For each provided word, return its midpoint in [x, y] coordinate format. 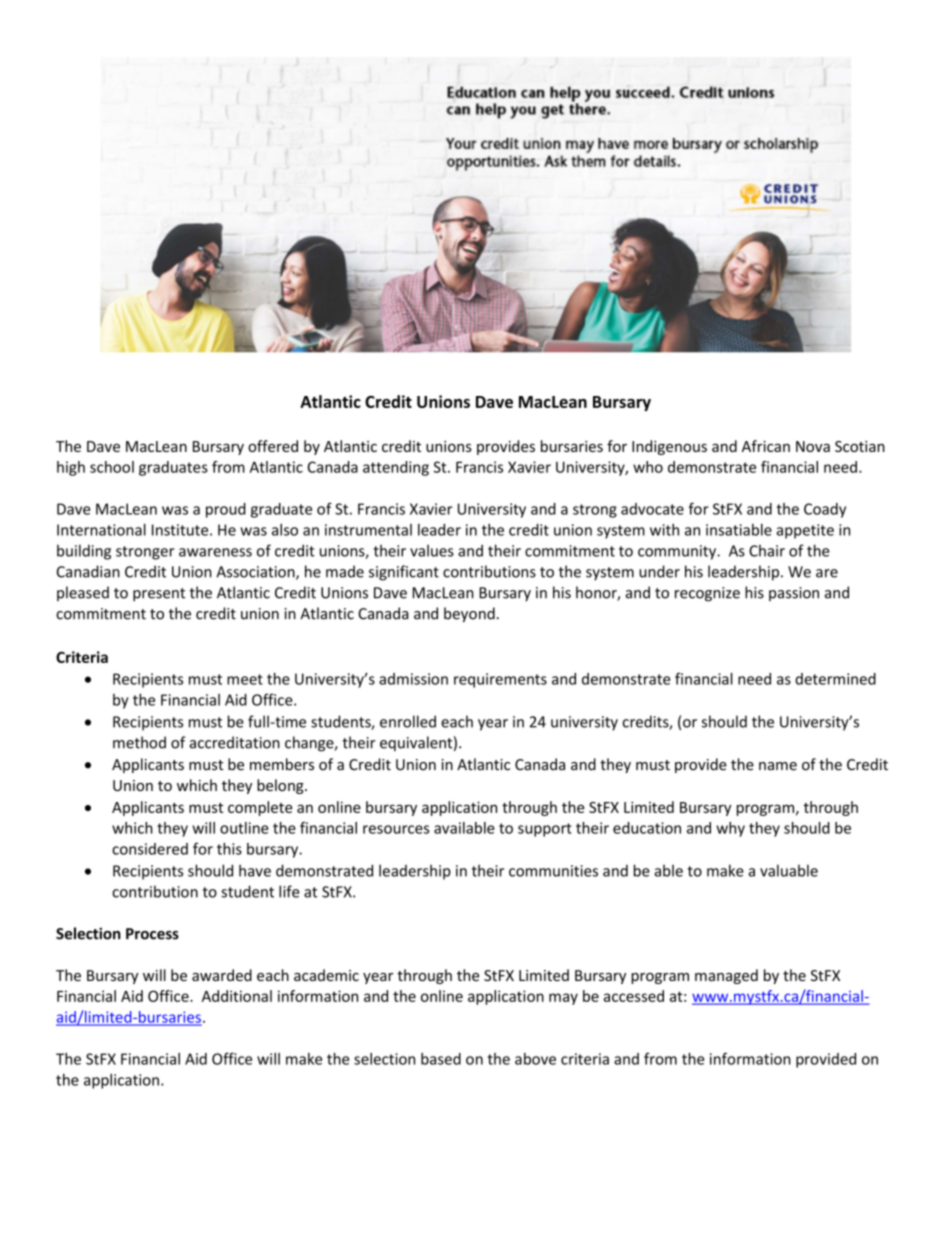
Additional [237, 996]
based [441, 1059]
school [112, 467]
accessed [634, 996]
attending [396, 468]
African [766, 446]
